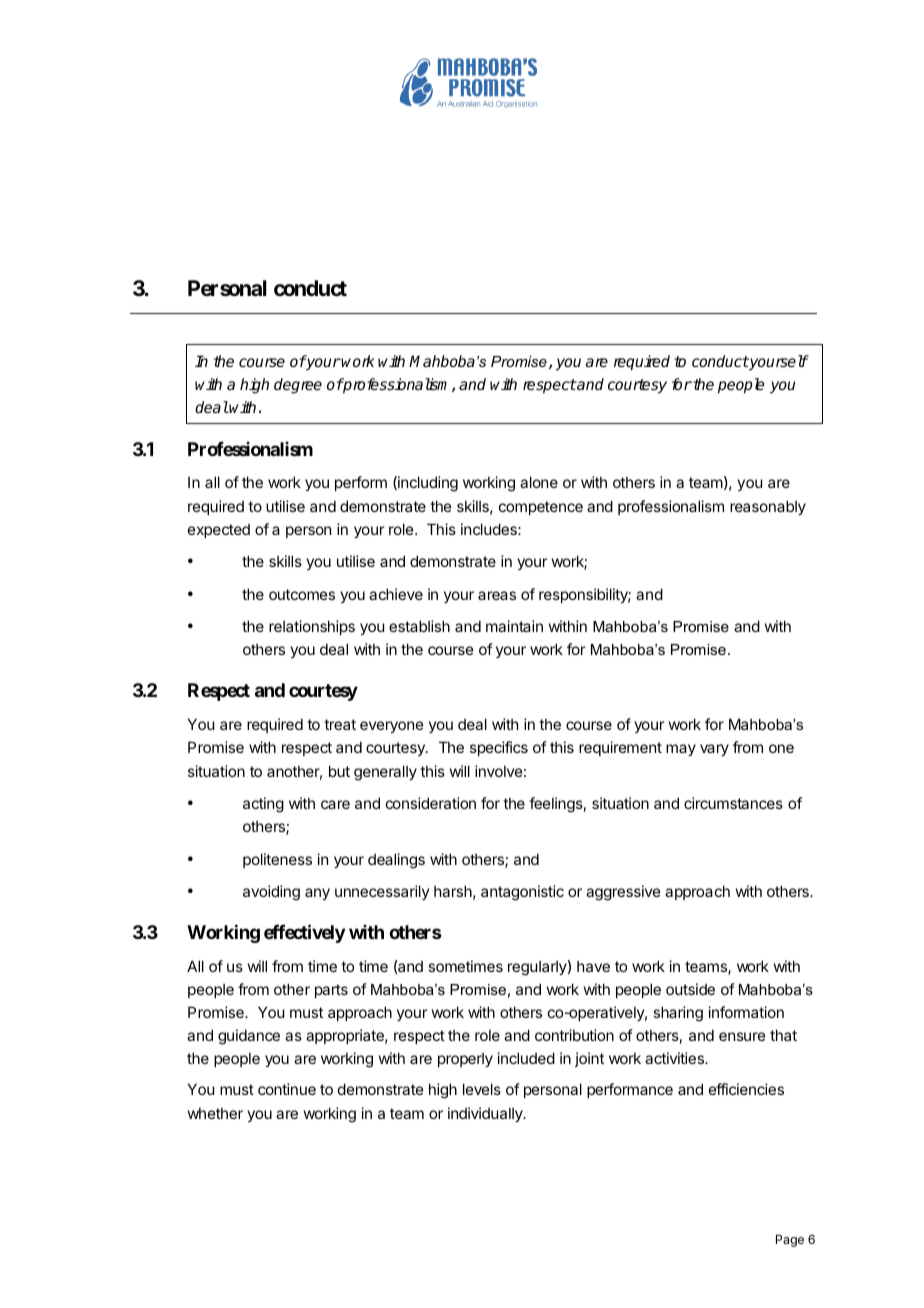  I want to click on reasonably, so click(768, 507).
